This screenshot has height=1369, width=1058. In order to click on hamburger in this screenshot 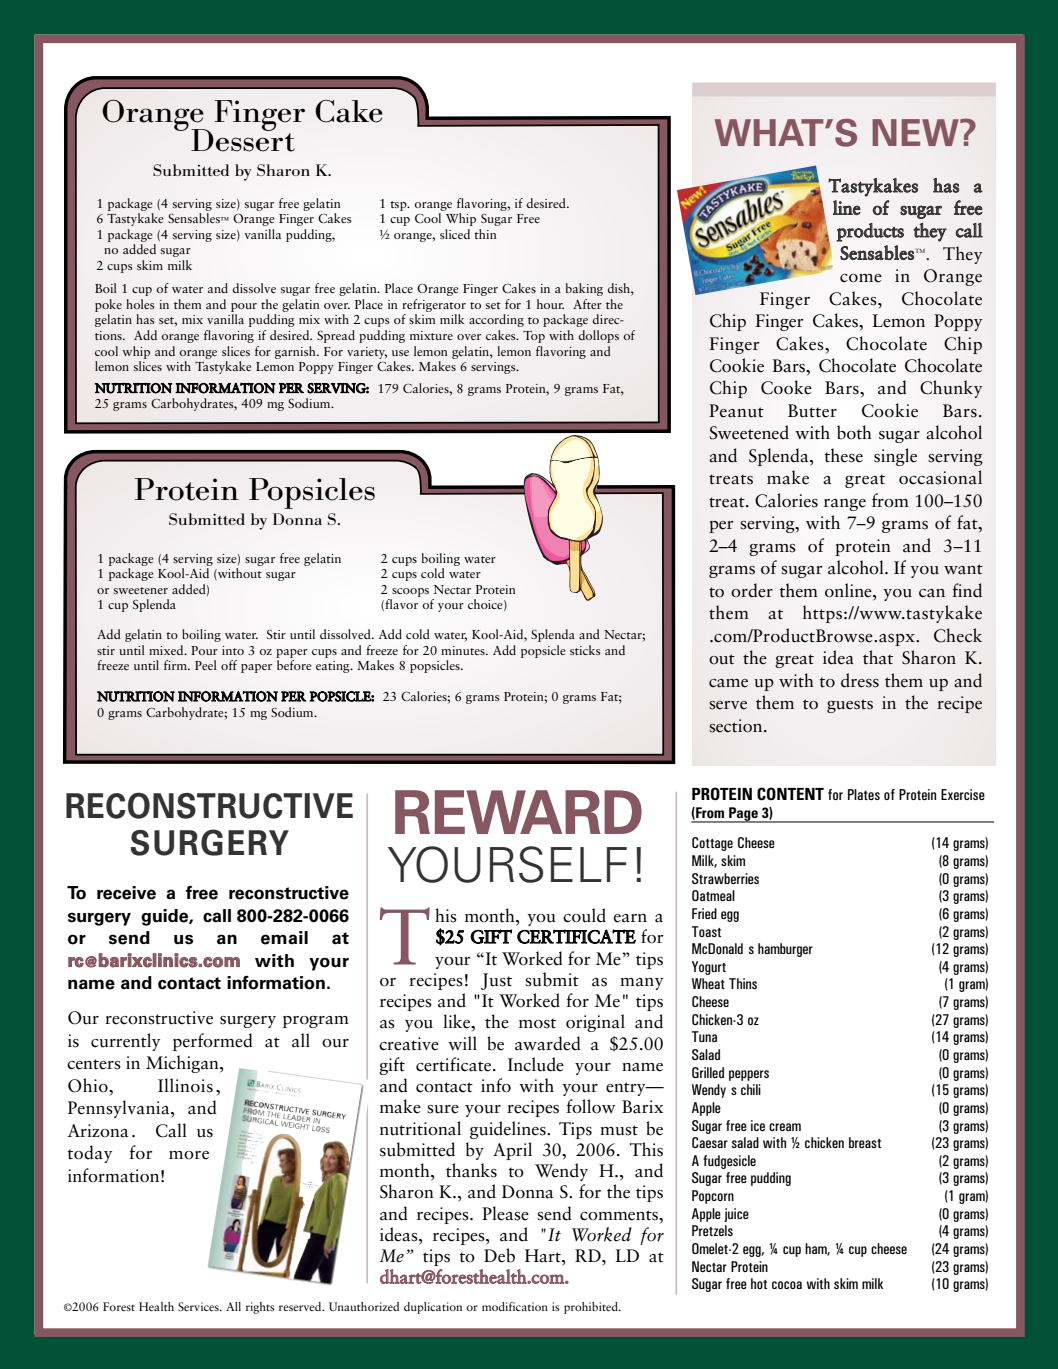, I will do `click(785, 950)`.
